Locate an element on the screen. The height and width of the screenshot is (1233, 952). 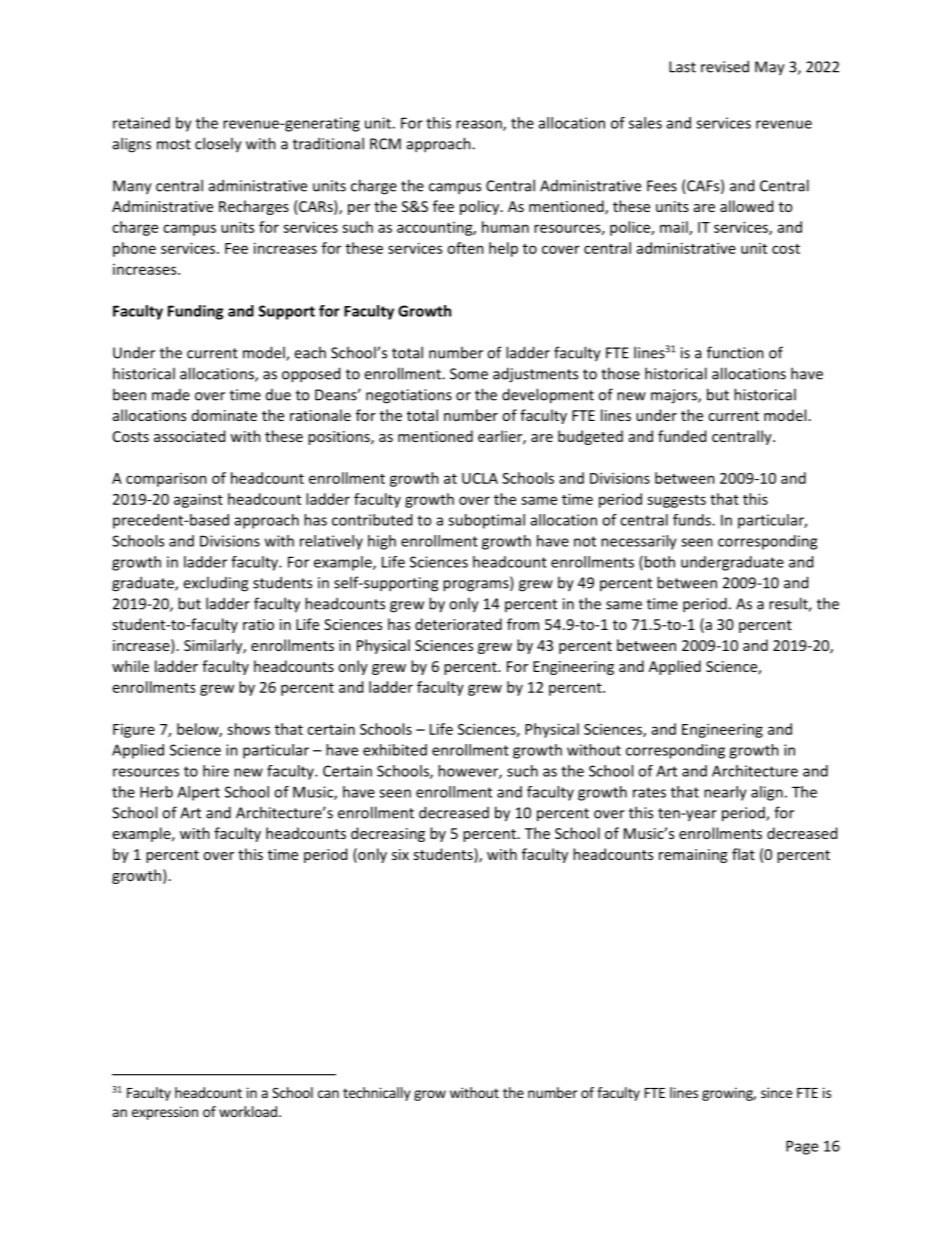
RCM is located at coordinates (385, 144).
